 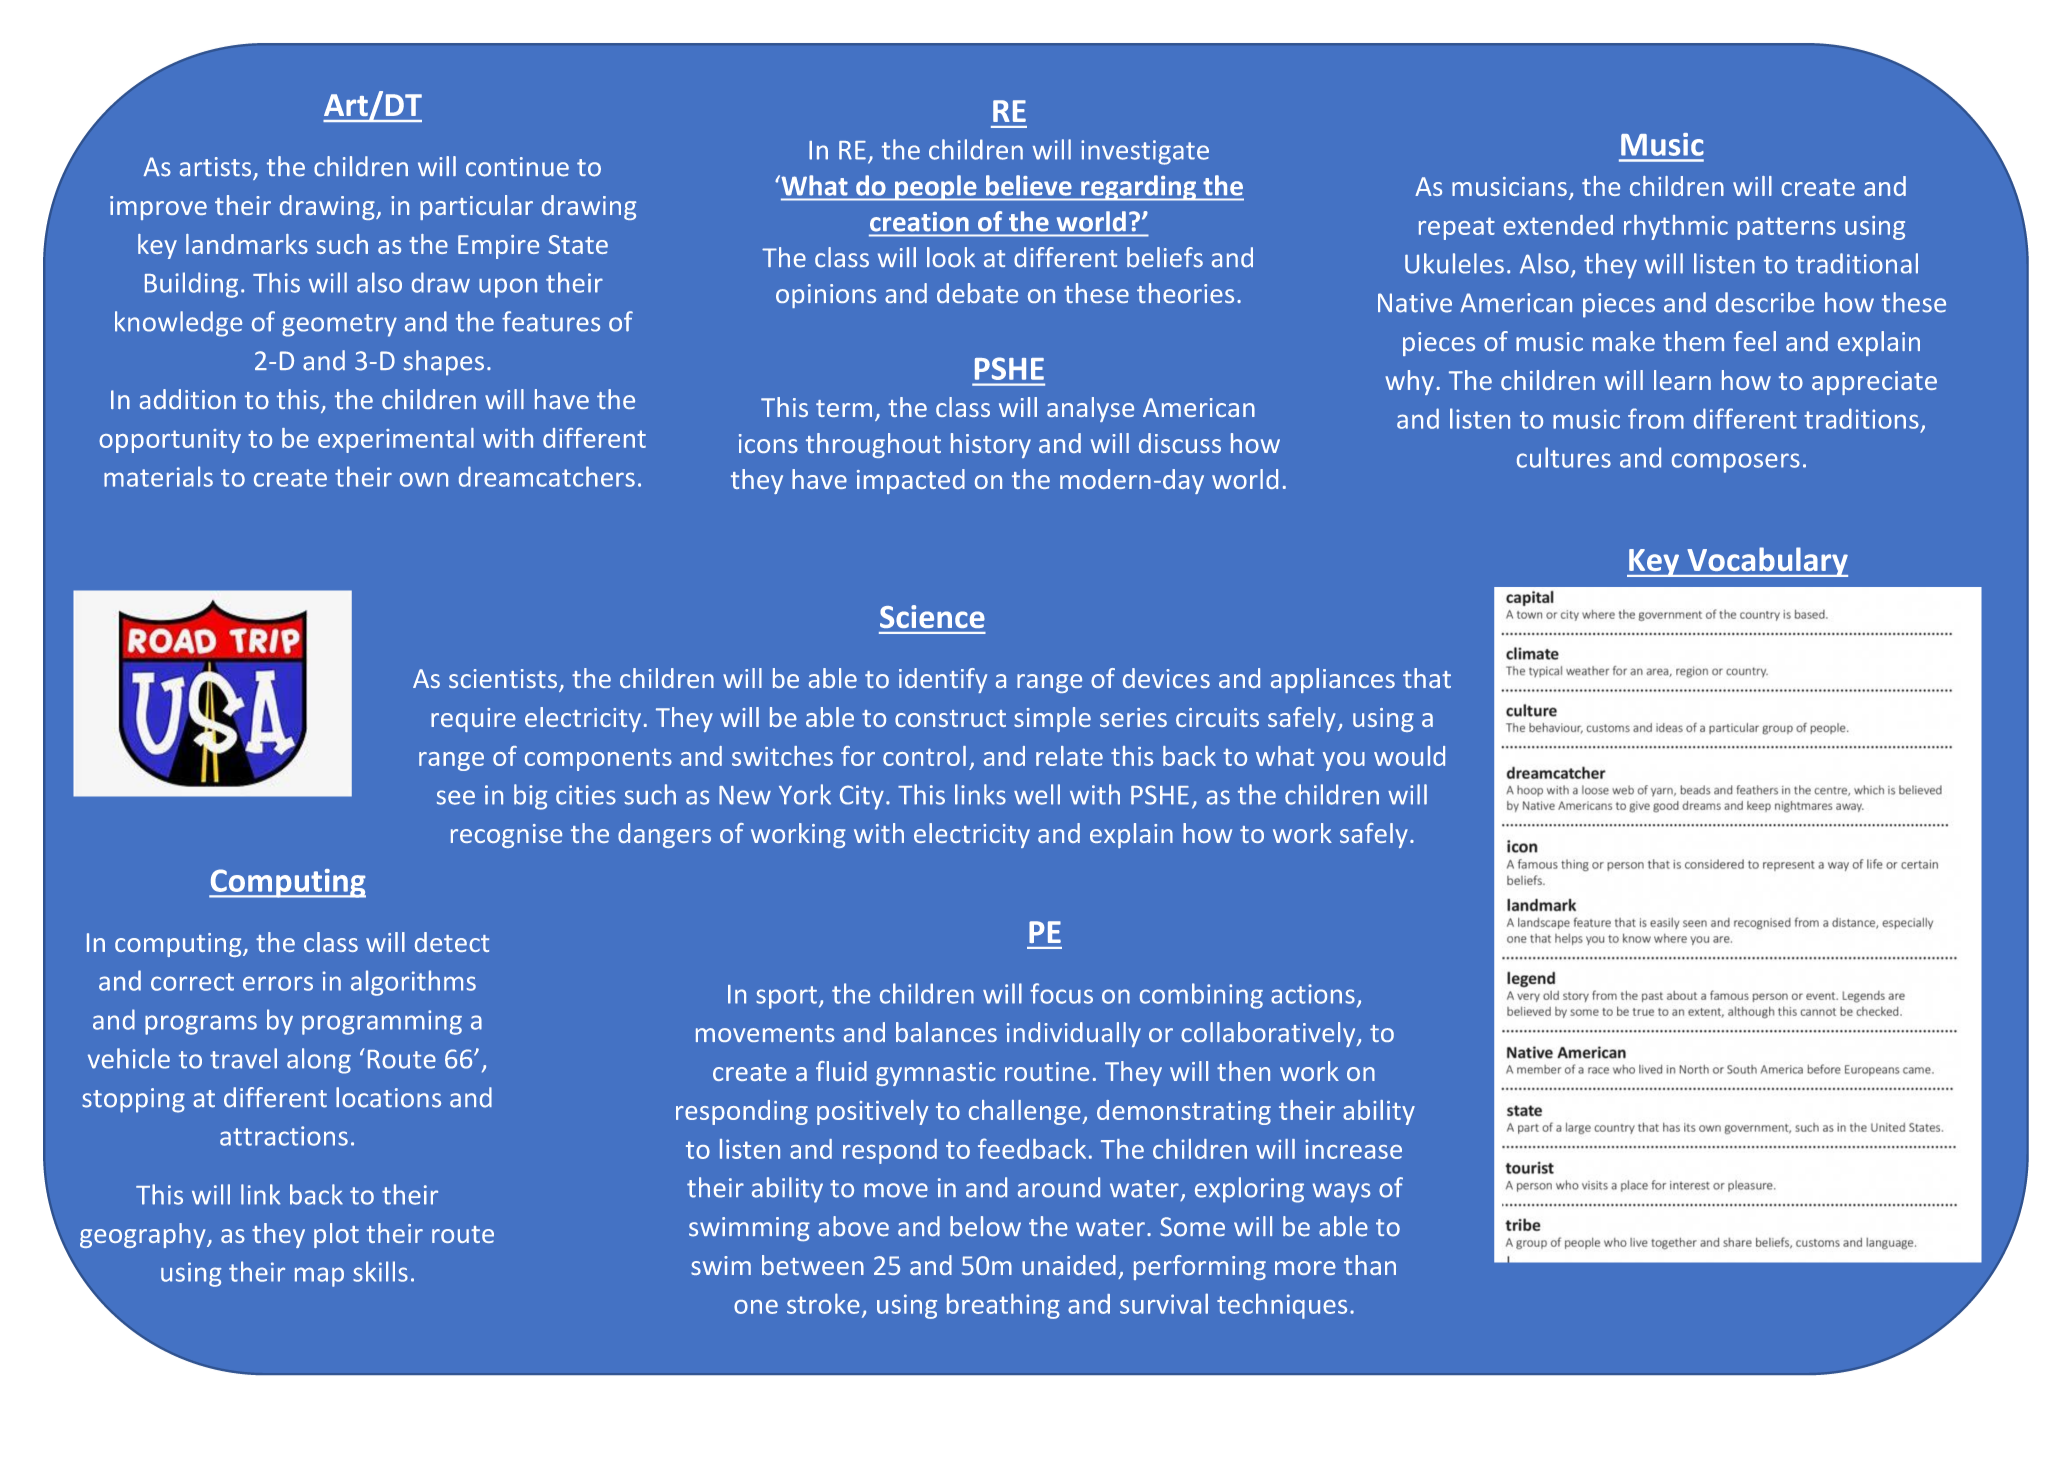 What do you see at coordinates (1028, 185) in the page?
I see `believe` at bounding box center [1028, 185].
